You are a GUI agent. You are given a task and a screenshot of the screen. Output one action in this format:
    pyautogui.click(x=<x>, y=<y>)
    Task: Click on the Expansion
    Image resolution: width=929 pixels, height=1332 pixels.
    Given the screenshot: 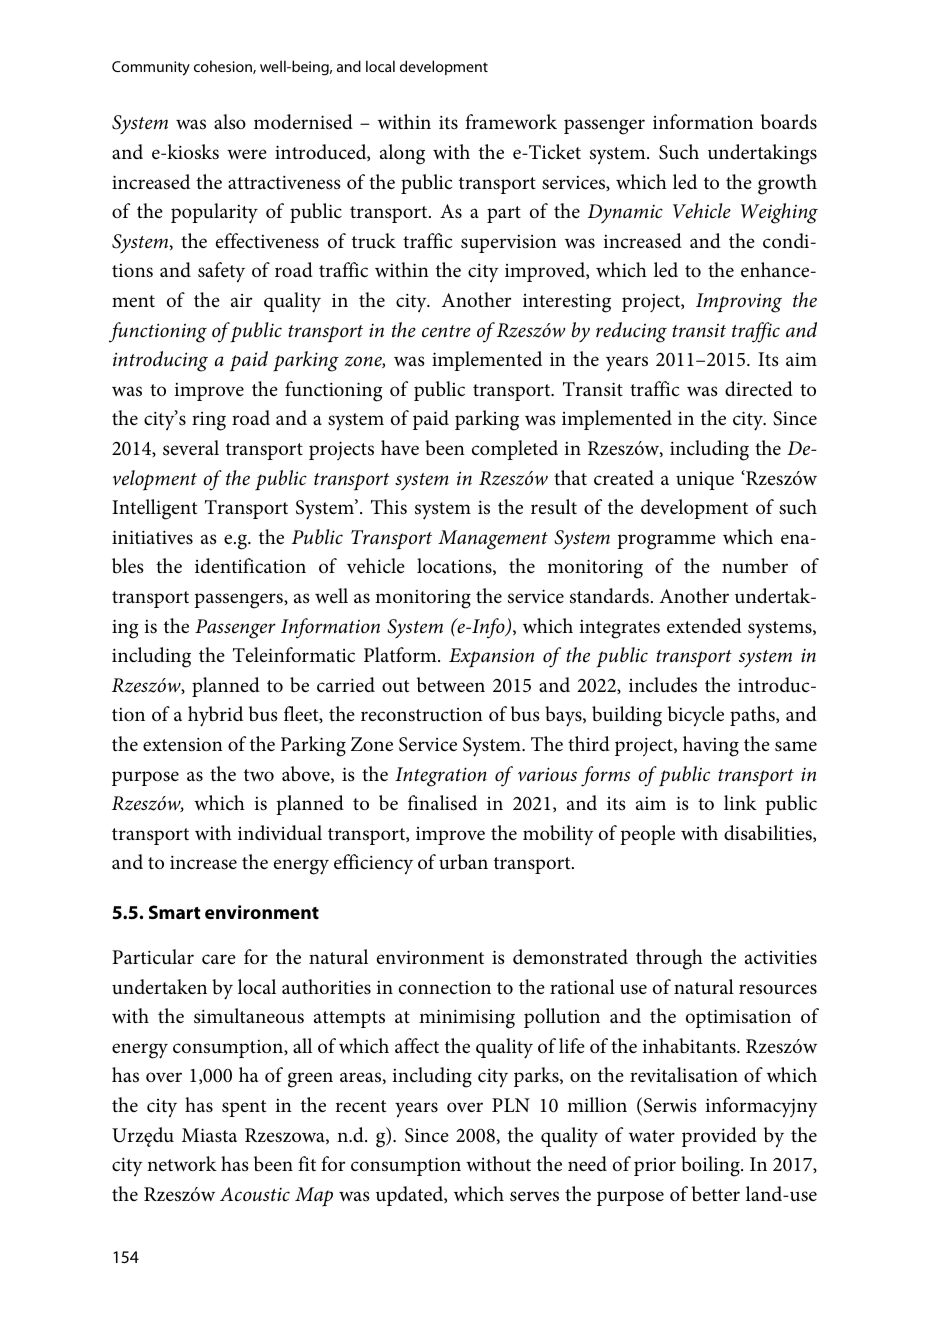 What is the action you would take?
    pyautogui.click(x=491, y=658)
